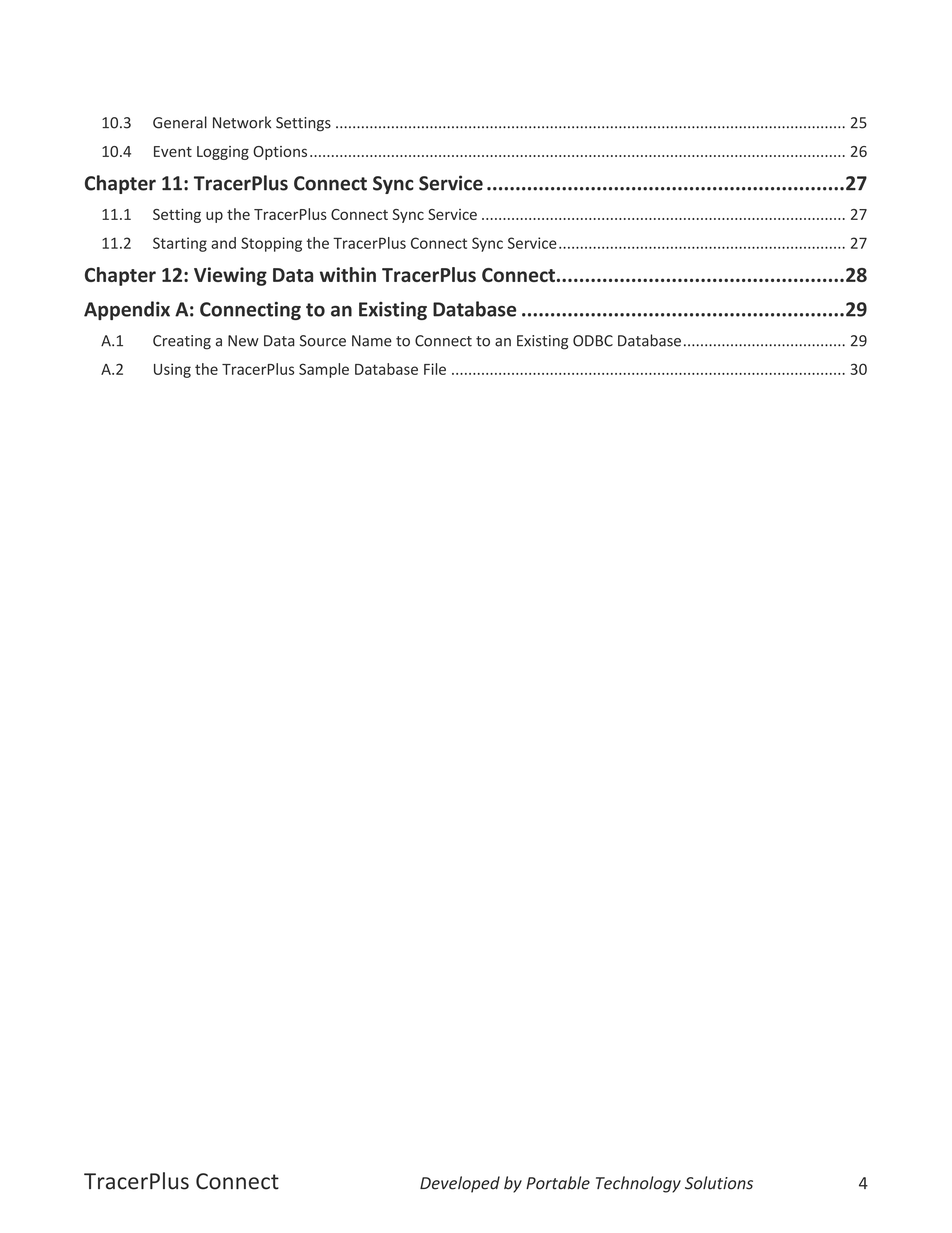  What do you see at coordinates (324, 370) in the screenshot?
I see `Sample` at bounding box center [324, 370].
